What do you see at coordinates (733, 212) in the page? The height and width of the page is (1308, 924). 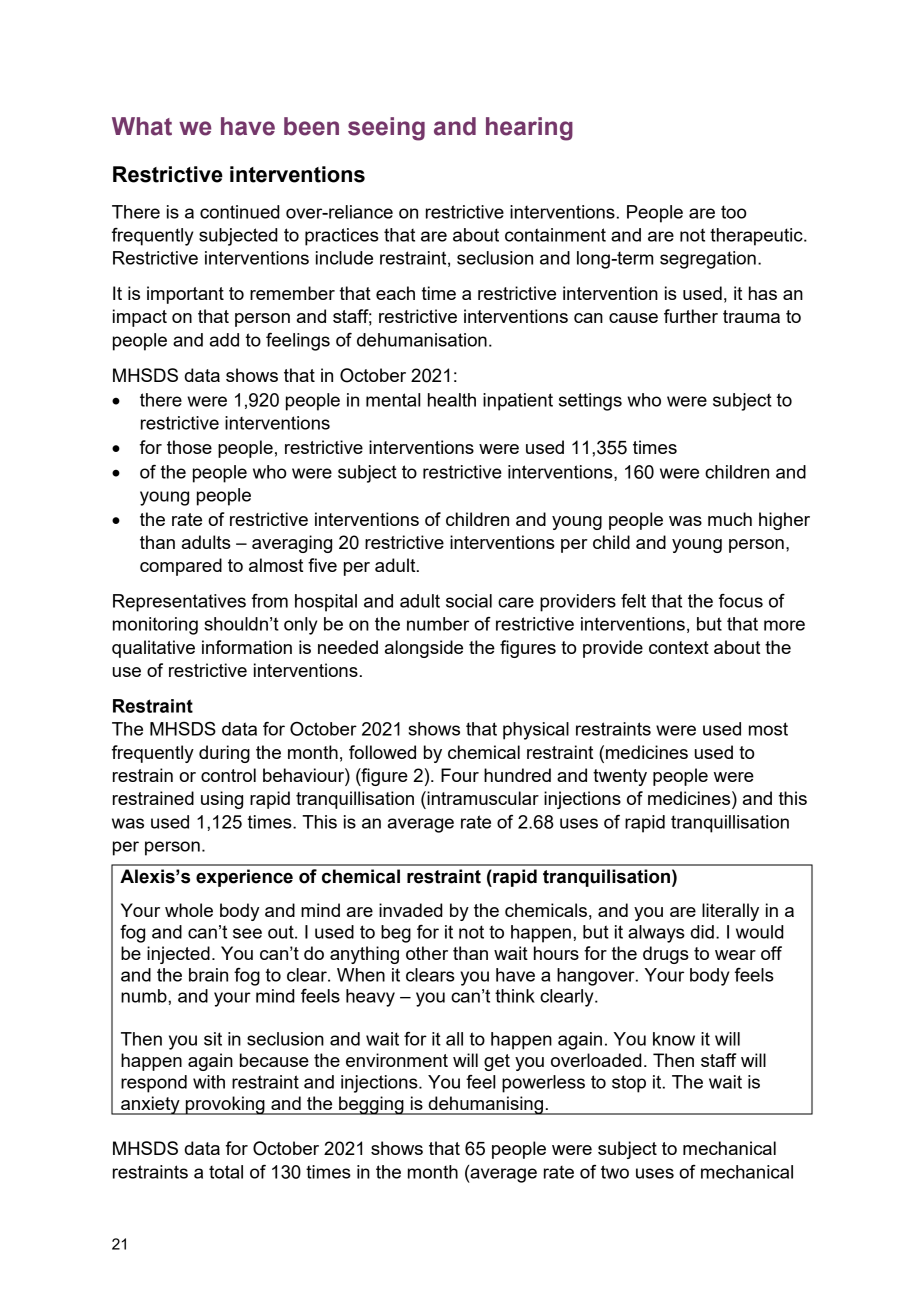 I see `too` at bounding box center [733, 212].
